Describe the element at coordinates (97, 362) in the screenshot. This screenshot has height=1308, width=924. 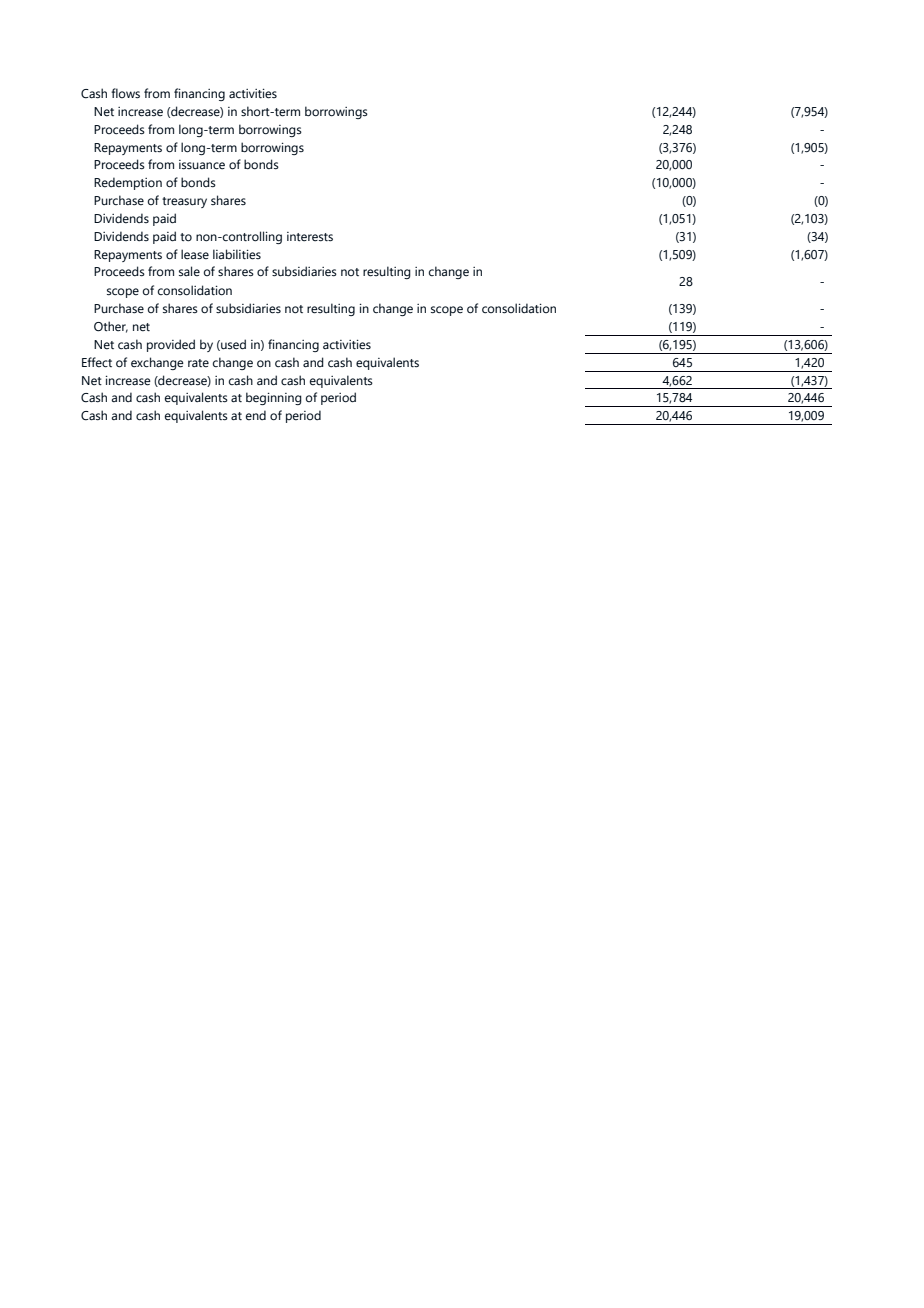
I see `Effect` at that location.
